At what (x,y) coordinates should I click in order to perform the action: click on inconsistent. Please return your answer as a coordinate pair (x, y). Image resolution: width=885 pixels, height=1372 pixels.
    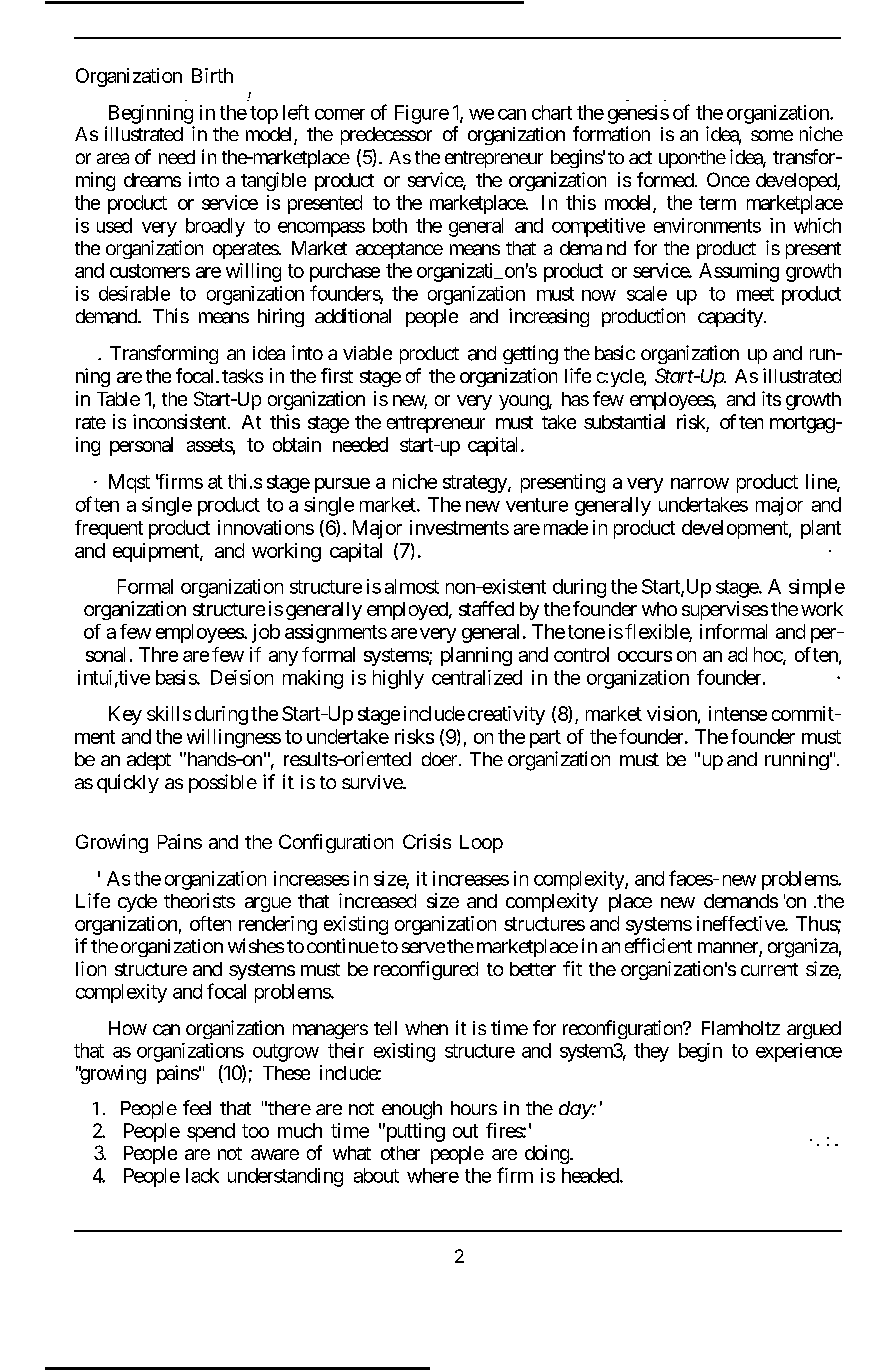
    Looking at the image, I should click on (179, 421).
